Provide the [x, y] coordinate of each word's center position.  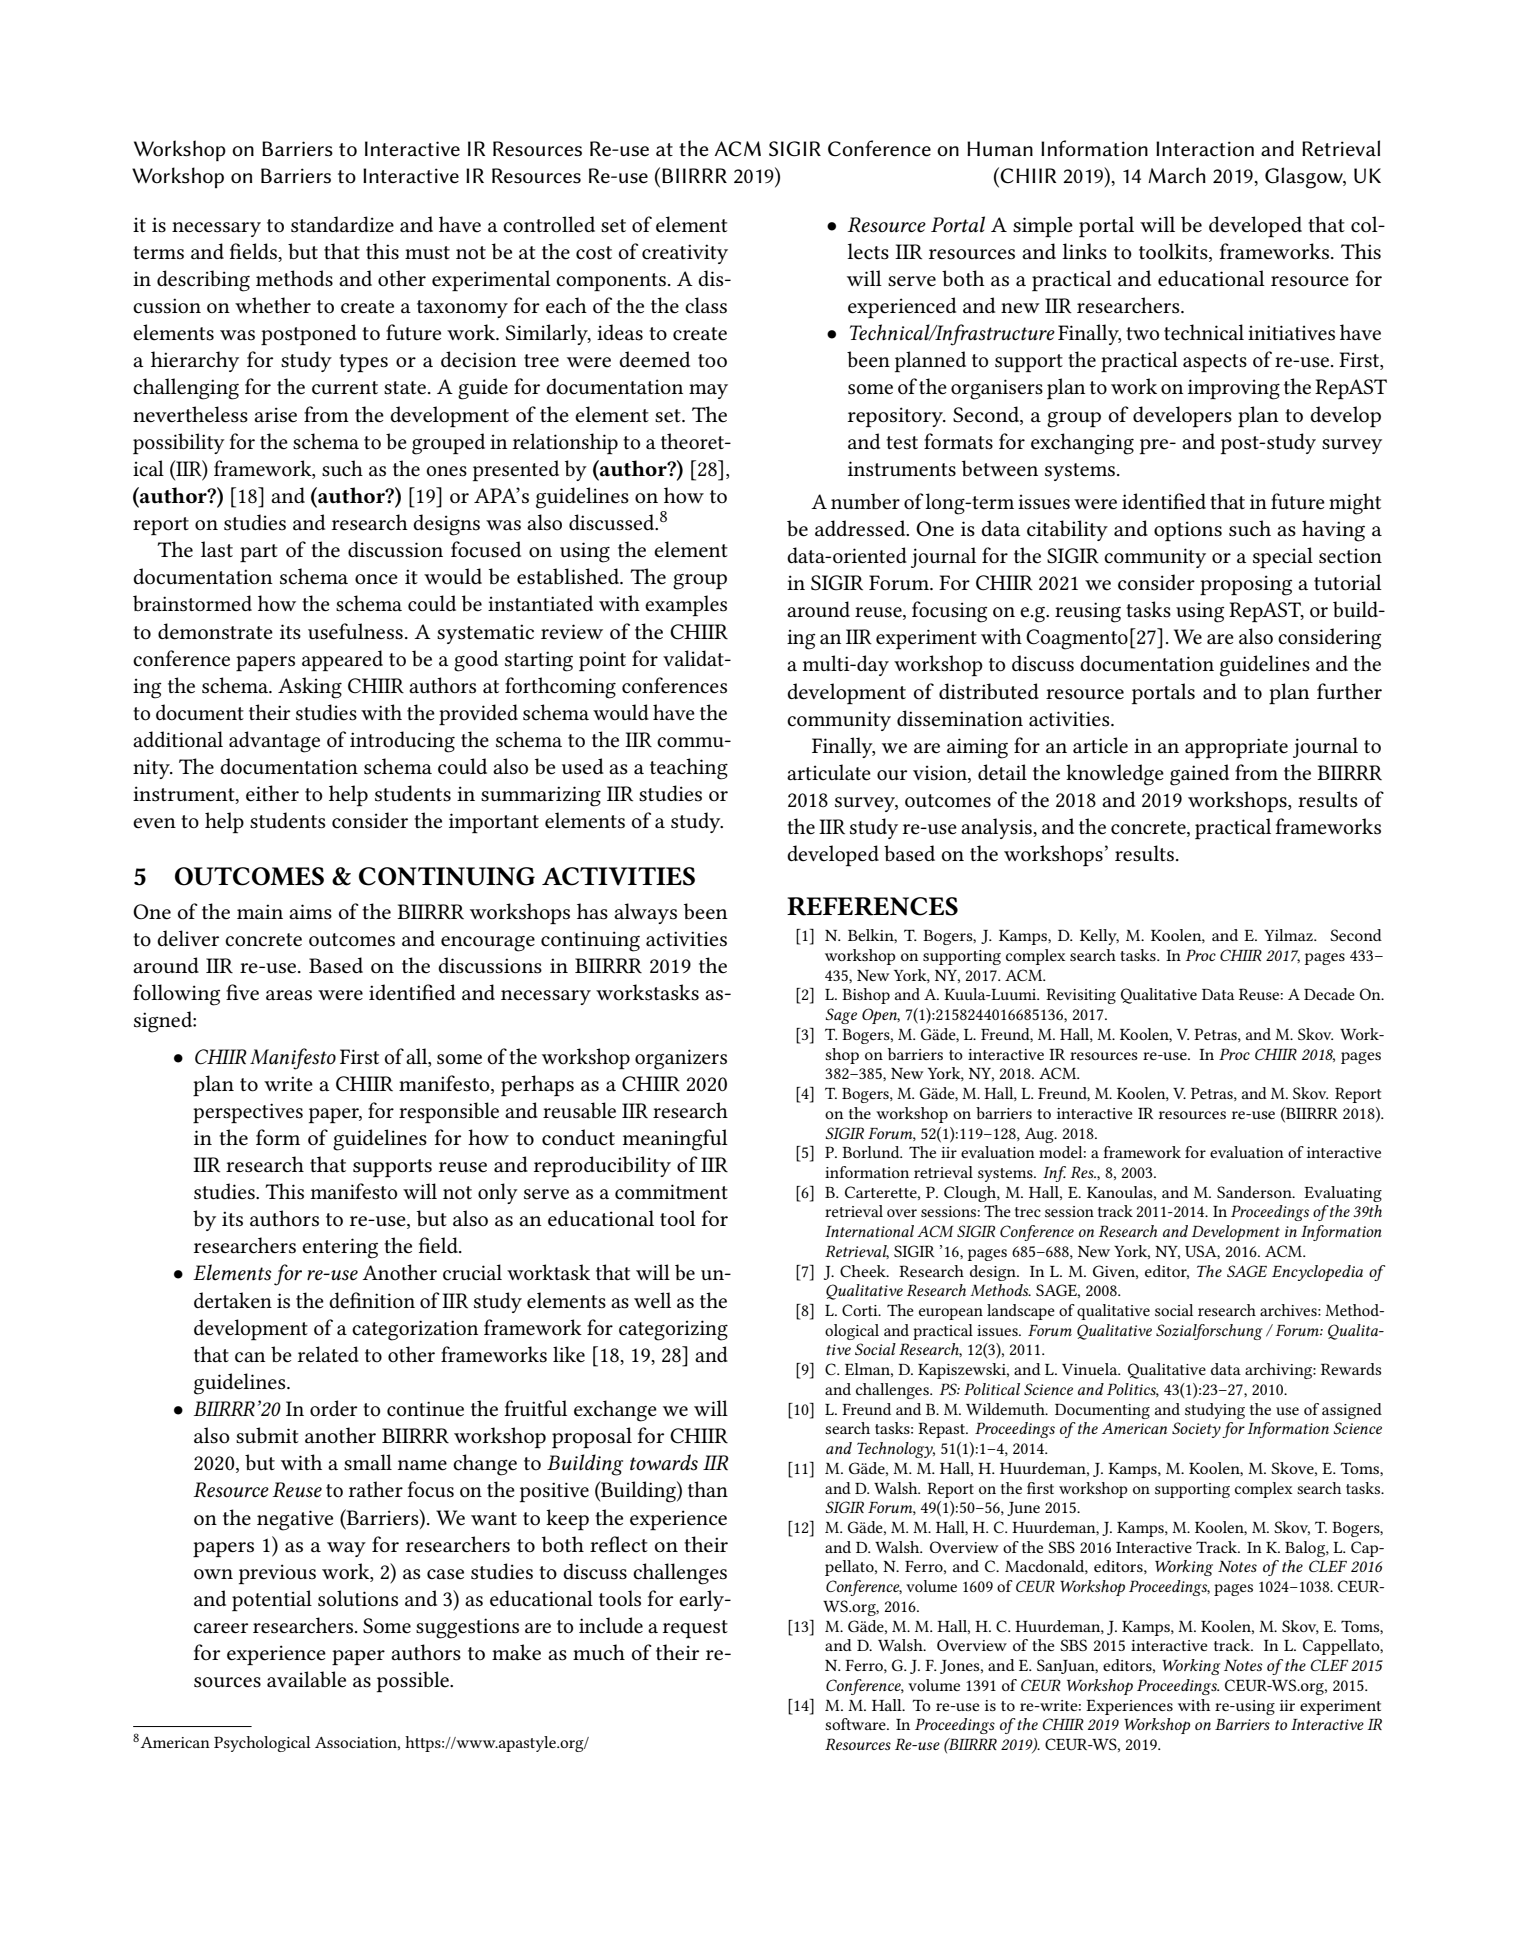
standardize [342, 224]
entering [340, 1248]
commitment [671, 1192]
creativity [685, 254]
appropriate [1236, 748]
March [1177, 175]
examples [686, 605]
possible [414, 1681]
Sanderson [1255, 1192]
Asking [310, 688]
